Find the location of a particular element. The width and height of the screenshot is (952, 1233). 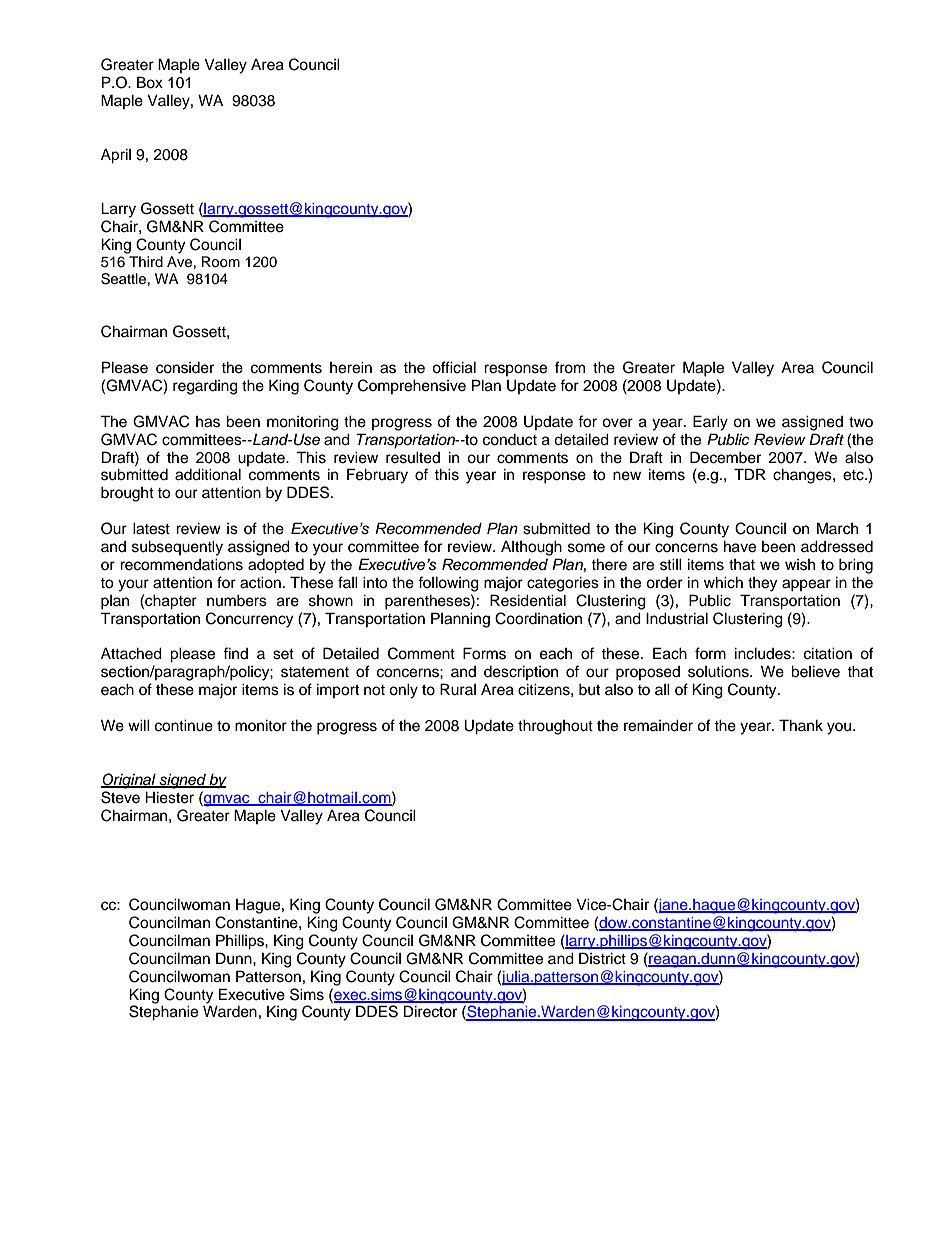

from is located at coordinates (570, 367).
